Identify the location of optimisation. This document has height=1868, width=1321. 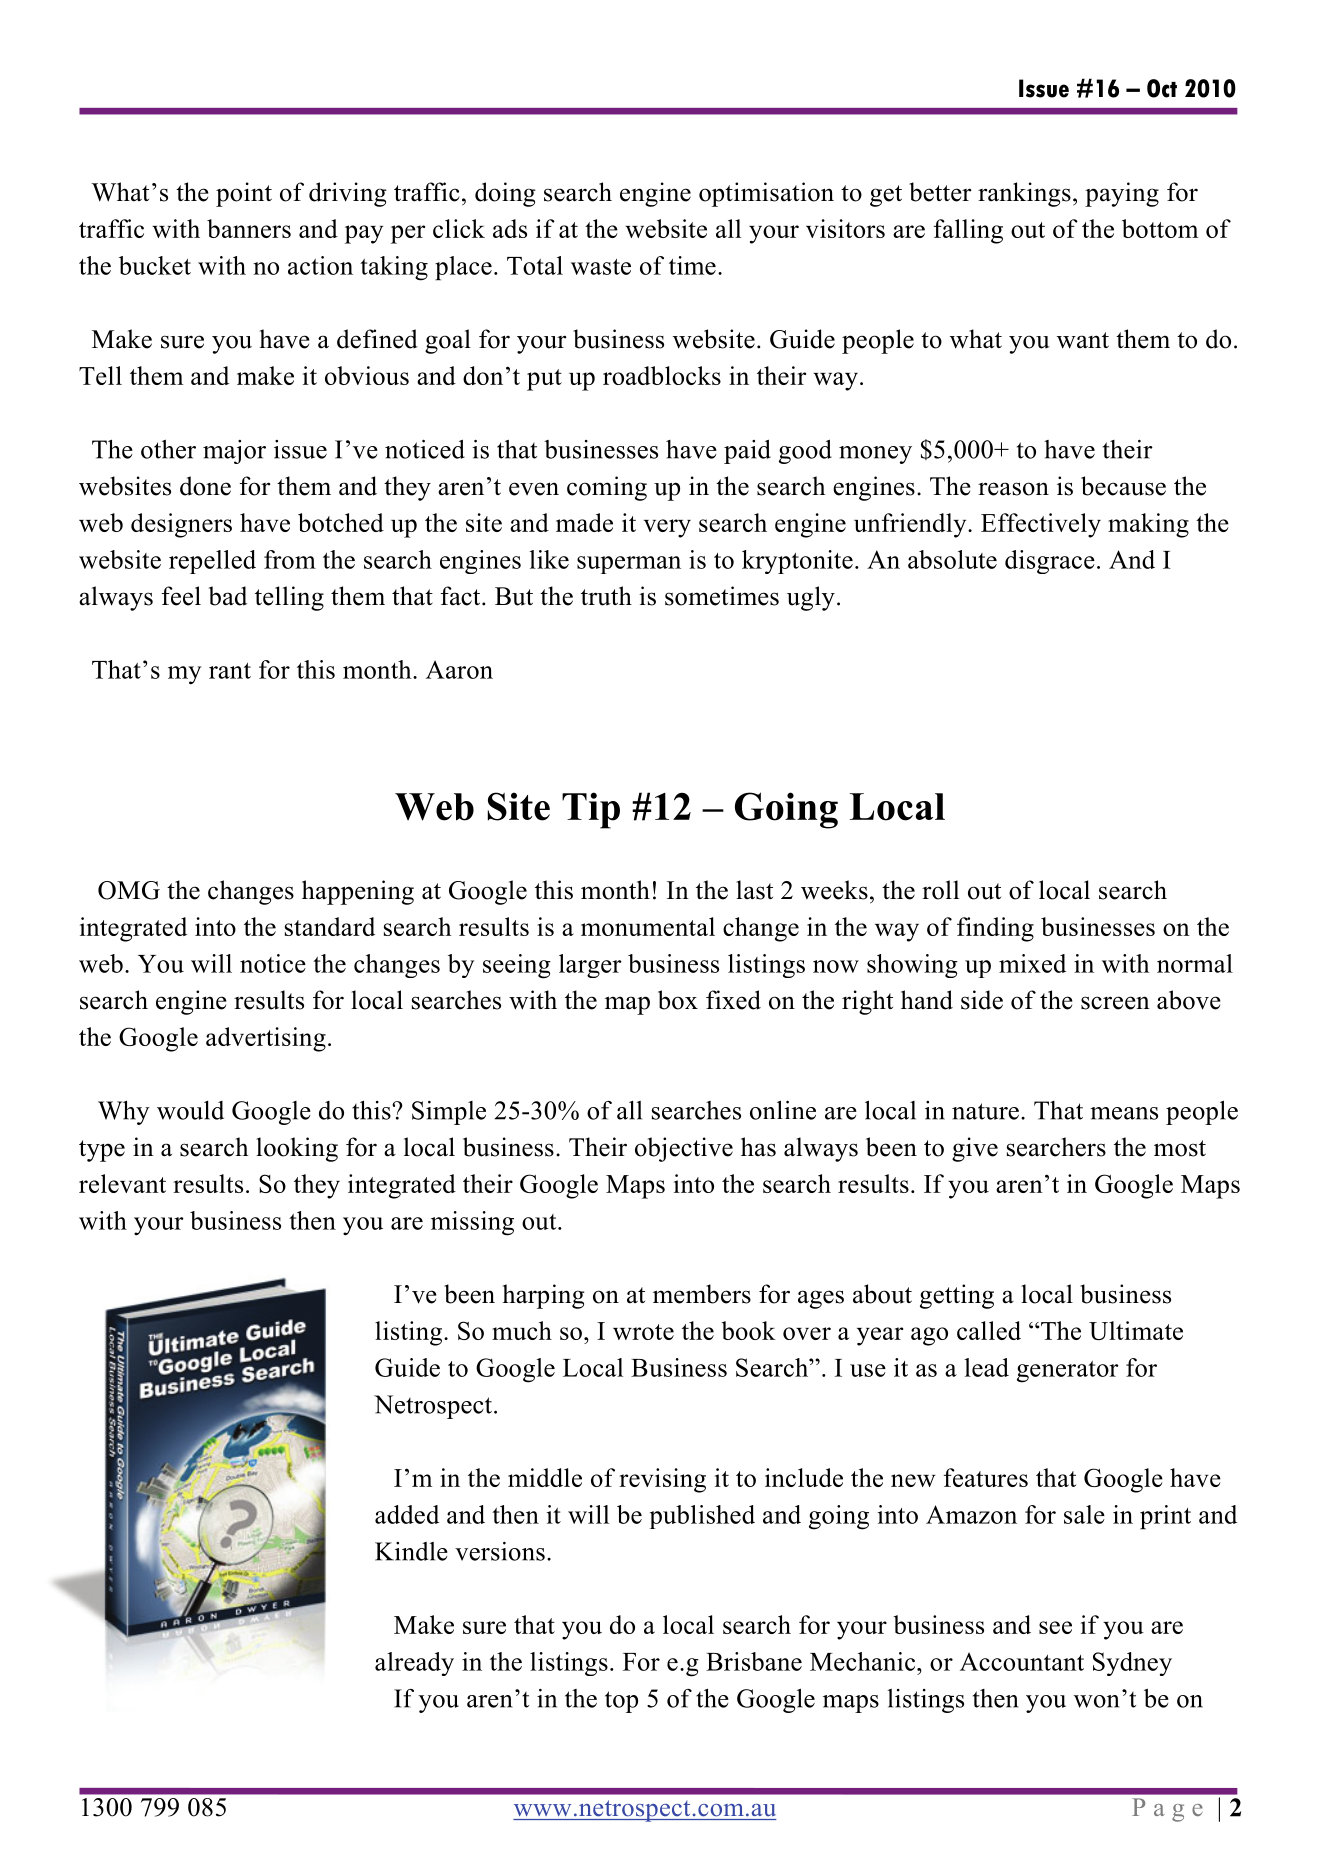
(766, 194).
